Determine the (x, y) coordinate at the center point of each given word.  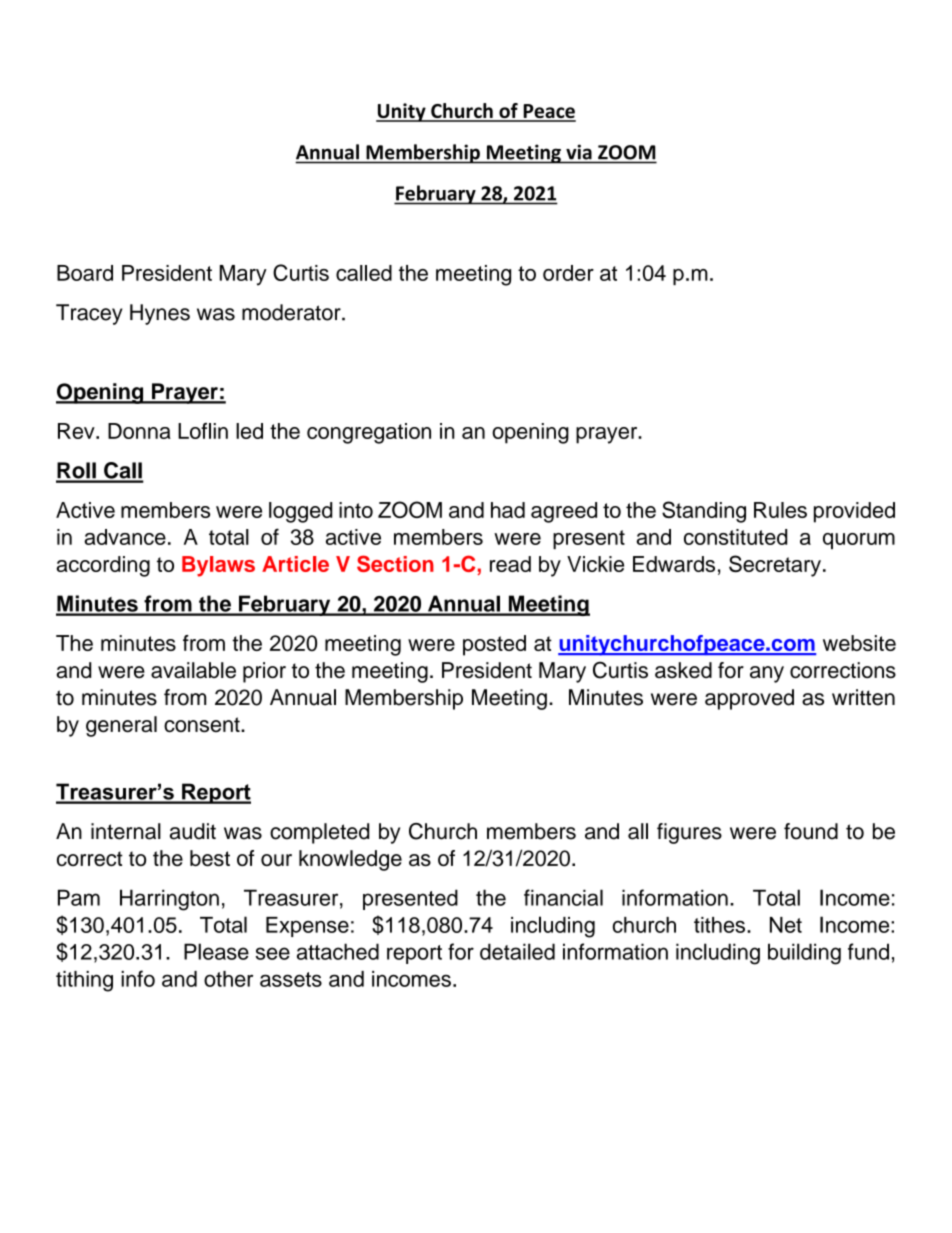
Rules (780, 510)
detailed (517, 951)
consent (203, 725)
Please (216, 951)
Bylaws (218, 566)
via (579, 152)
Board (85, 273)
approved (749, 699)
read (510, 564)
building (804, 954)
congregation (369, 433)
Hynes (160, 314)
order (568, 273)
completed (319, 833)
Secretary (775, 566)
